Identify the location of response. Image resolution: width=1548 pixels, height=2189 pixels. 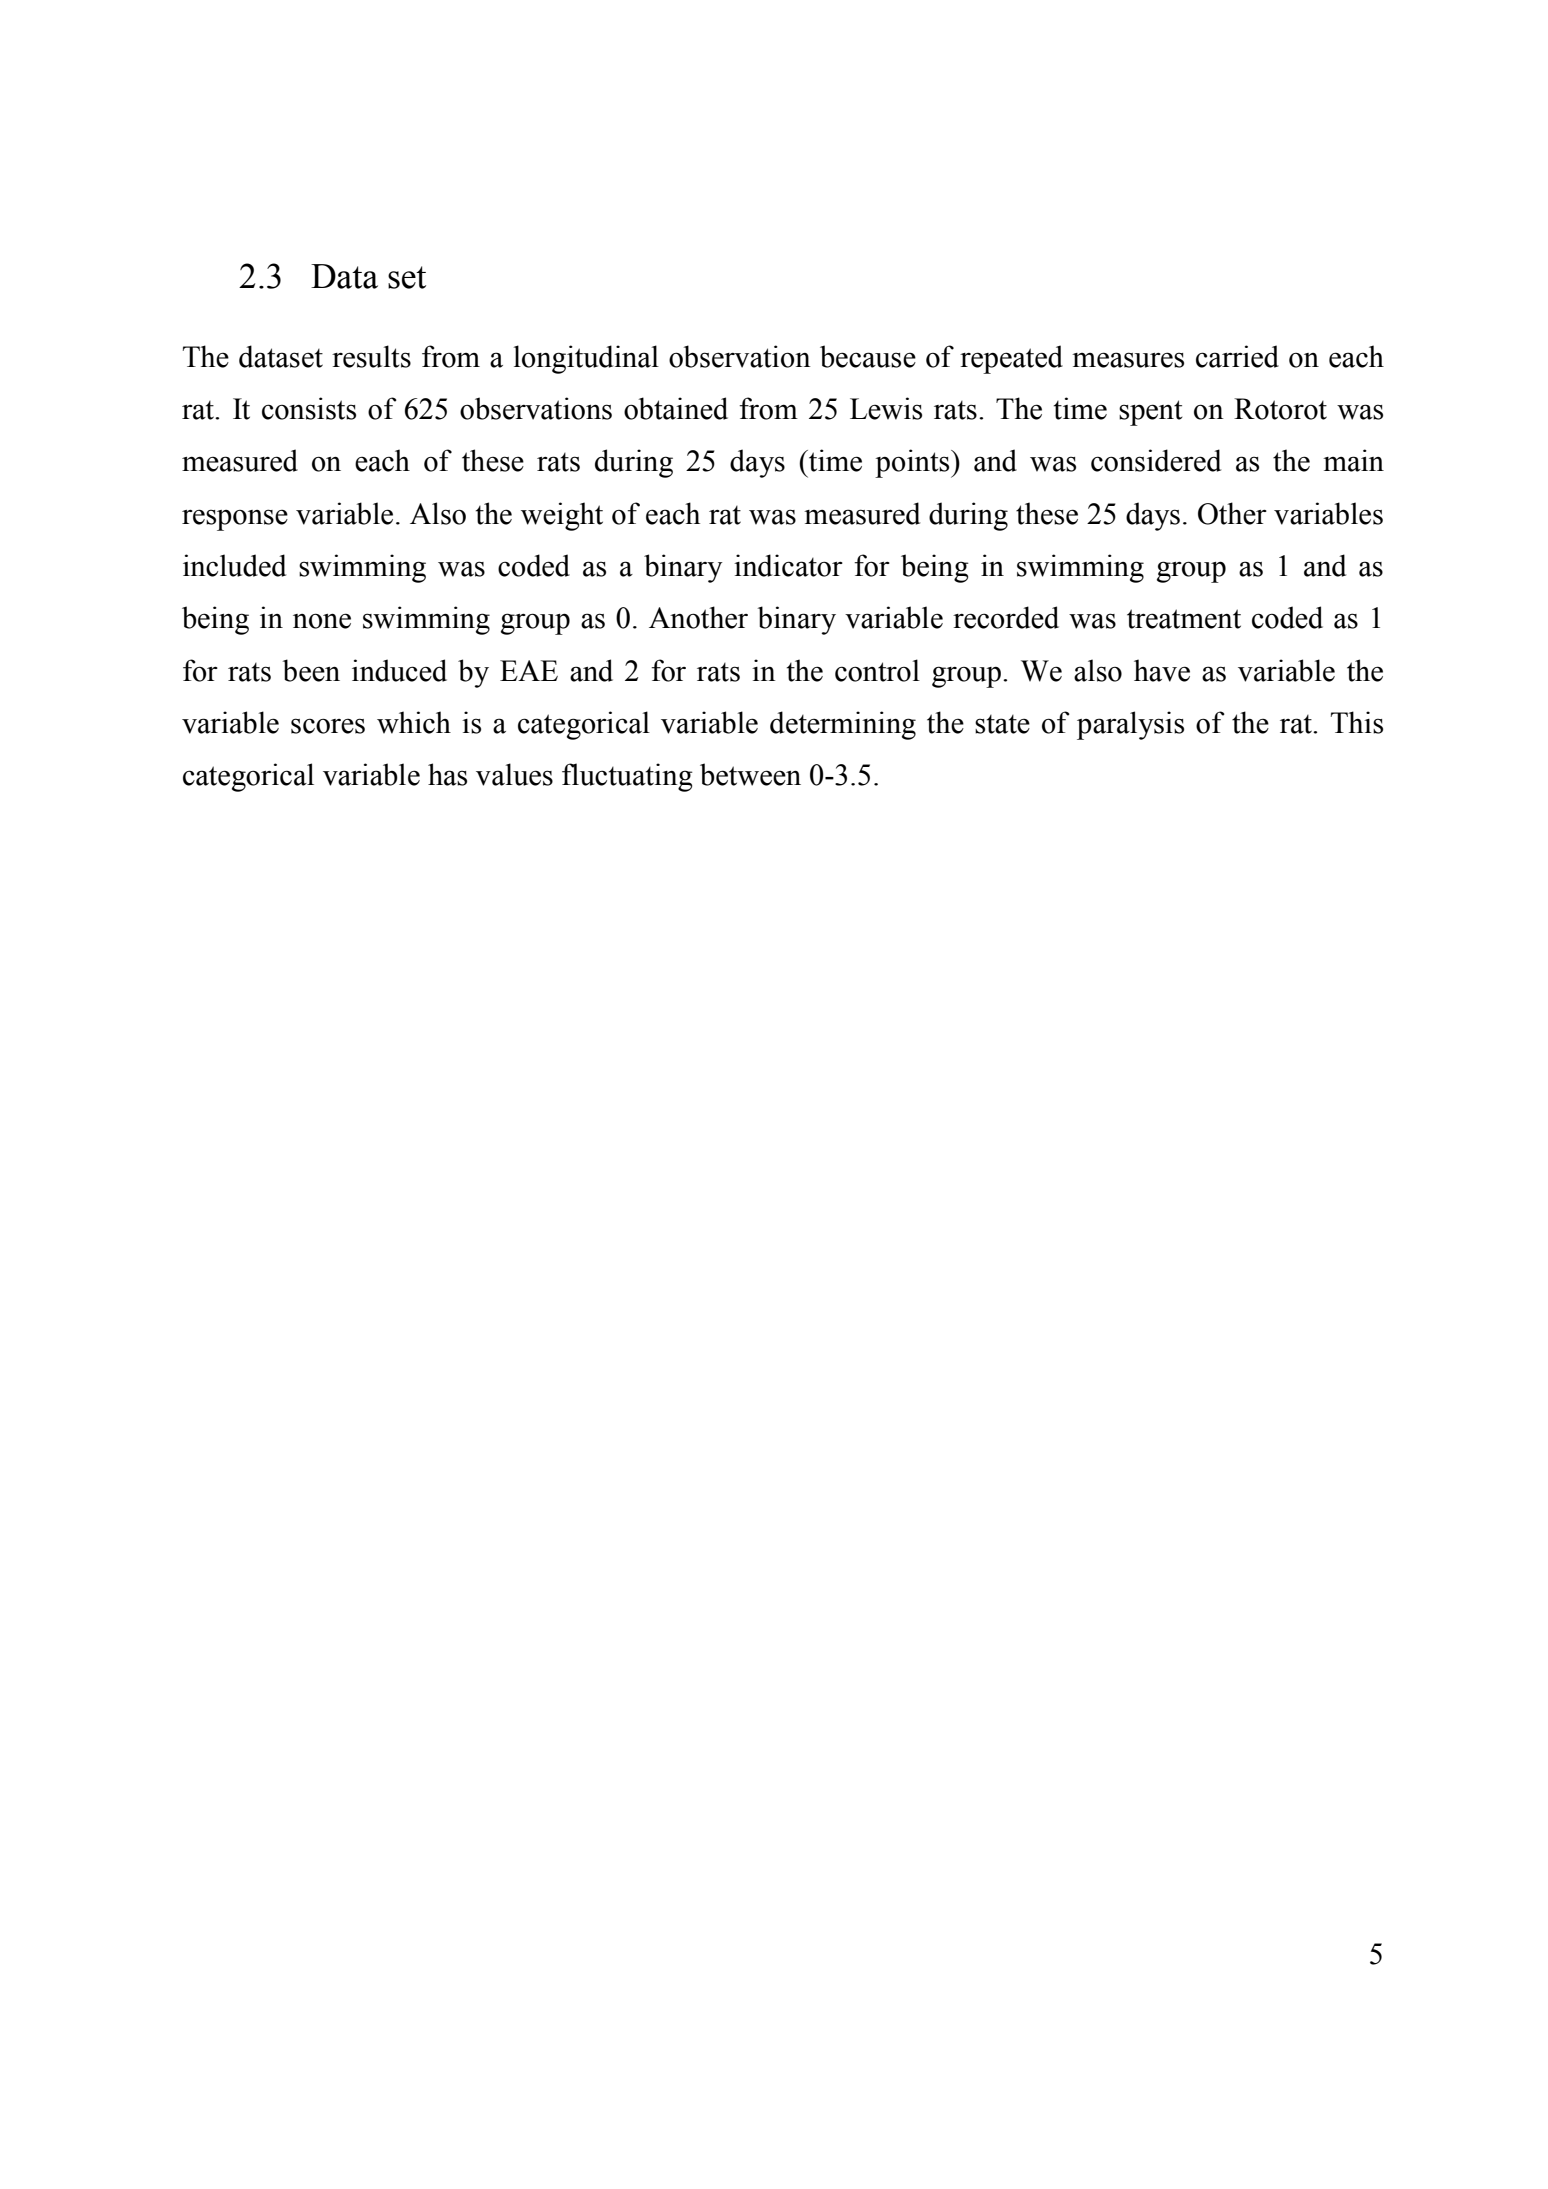
(235, 520).
